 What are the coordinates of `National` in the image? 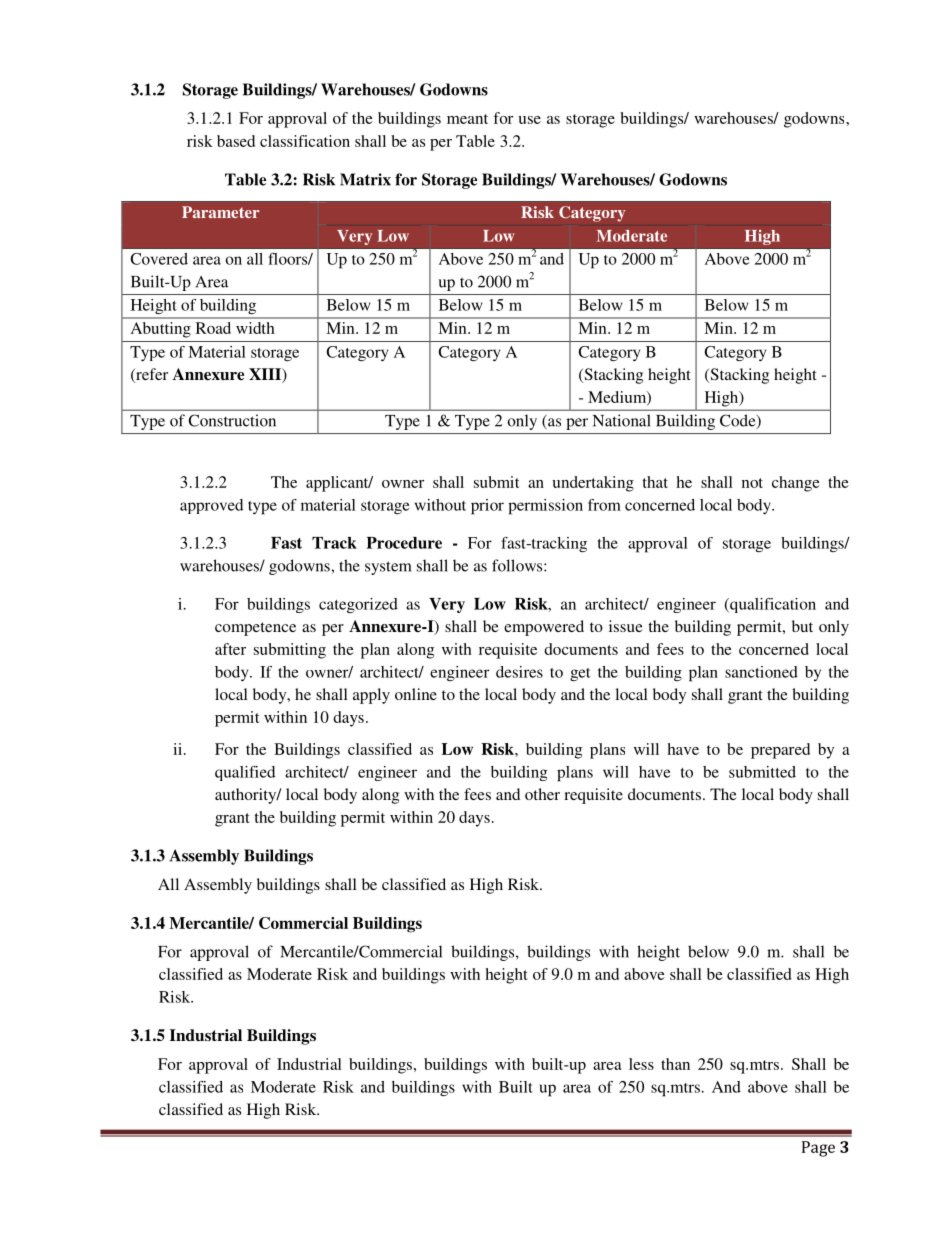 It's located at (622, 420).
